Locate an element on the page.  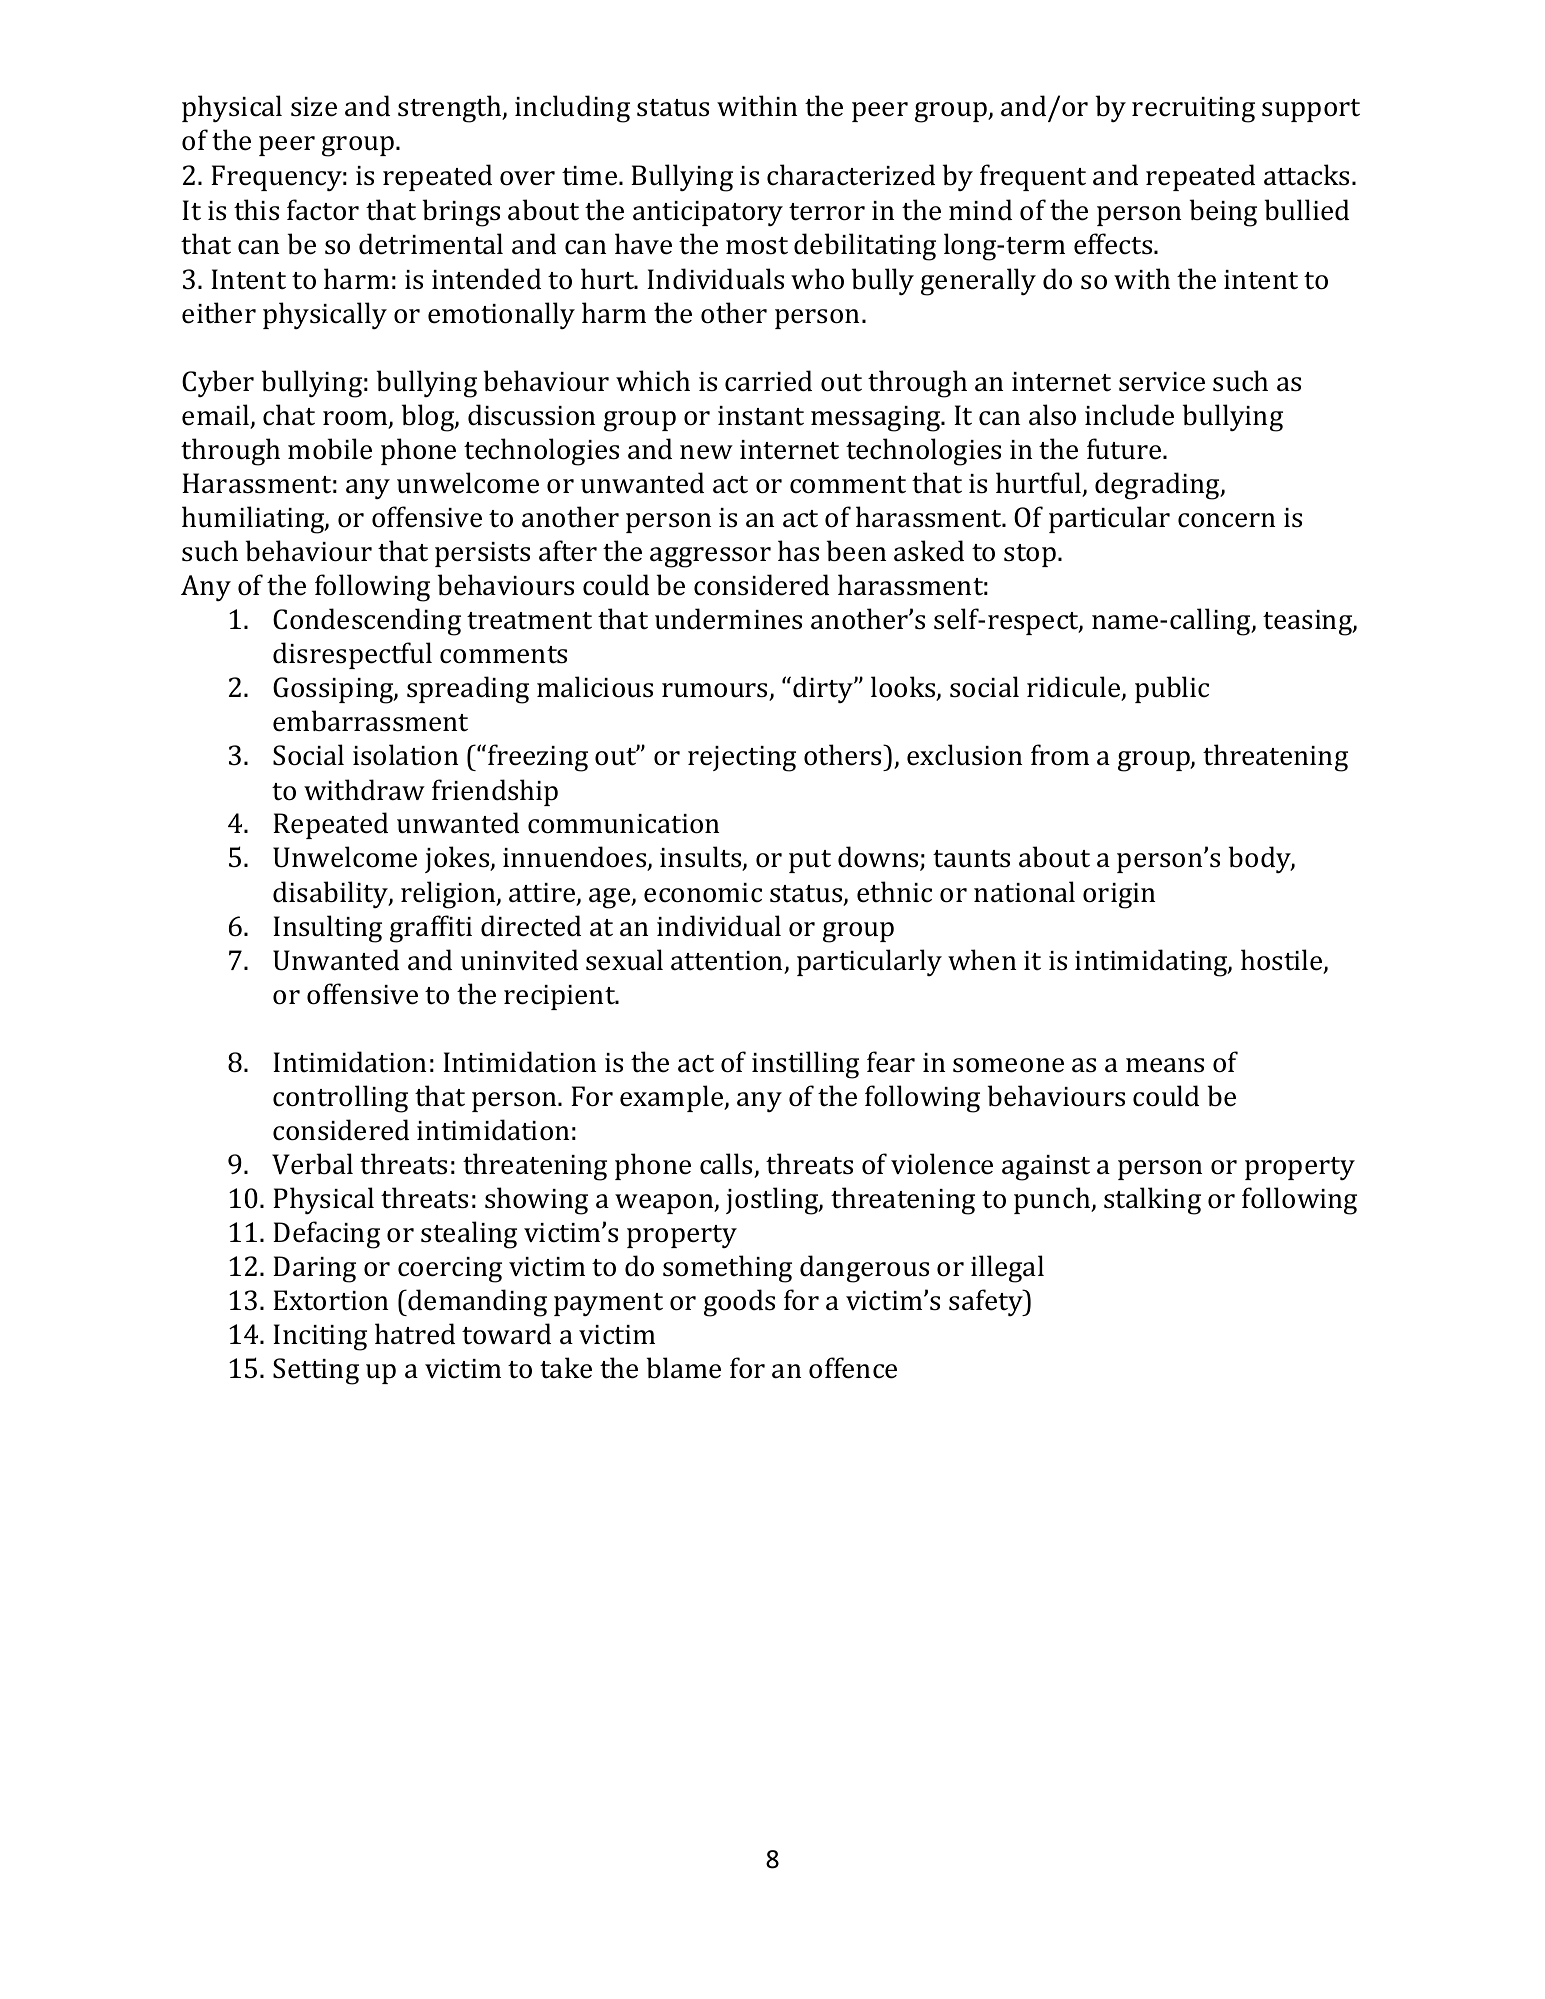
controlling is located at coordinates (340, 1099).
